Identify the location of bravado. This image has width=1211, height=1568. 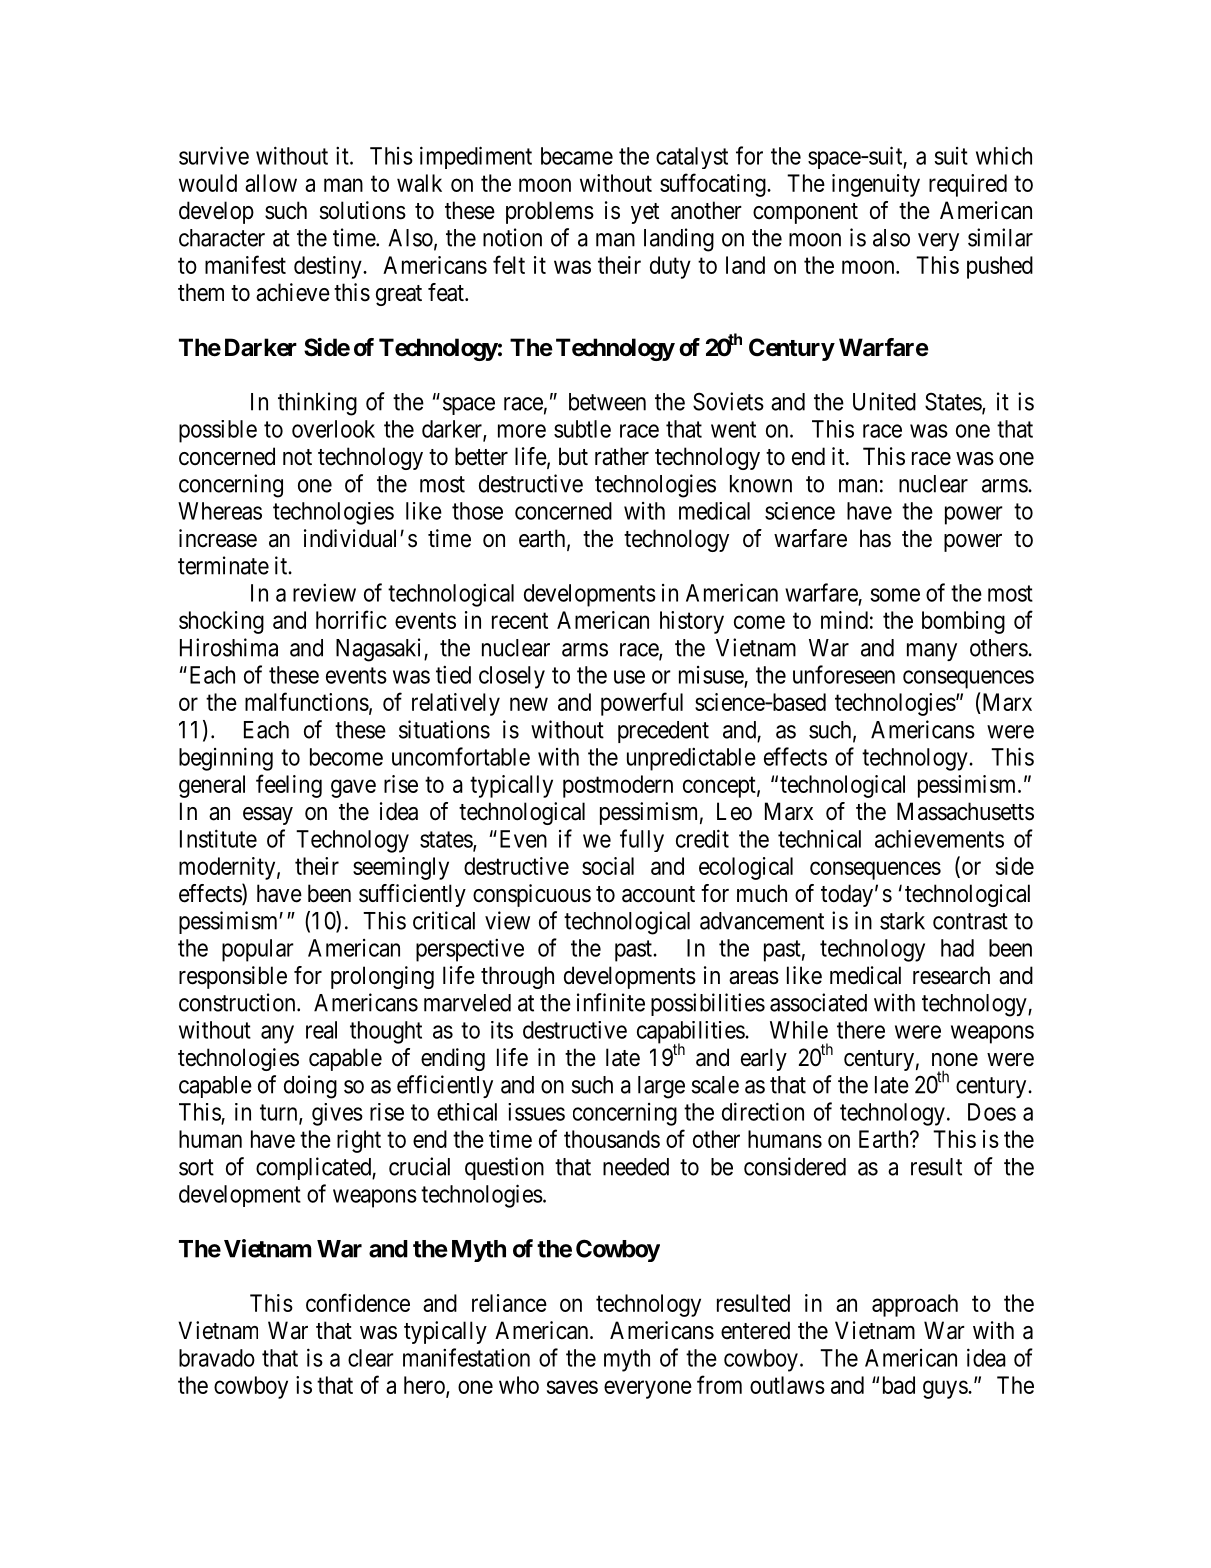
(217, 1358).
